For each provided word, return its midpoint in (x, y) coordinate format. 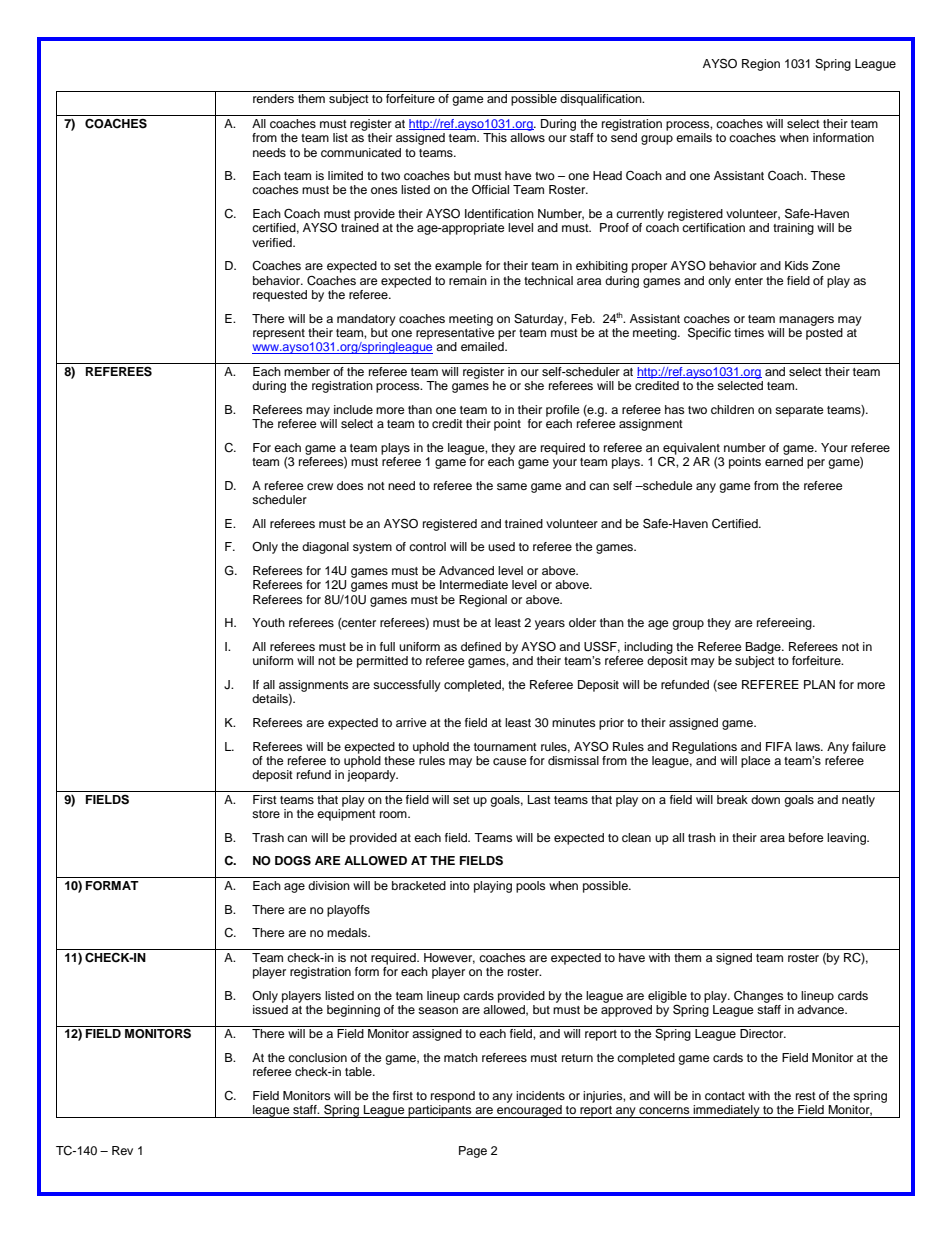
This (495, 137)
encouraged (529, 1111)
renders (273, 98)
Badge (764, 648)
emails (694, 137)
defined (481, 646)
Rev (122, 1150)
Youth (268, 622)
